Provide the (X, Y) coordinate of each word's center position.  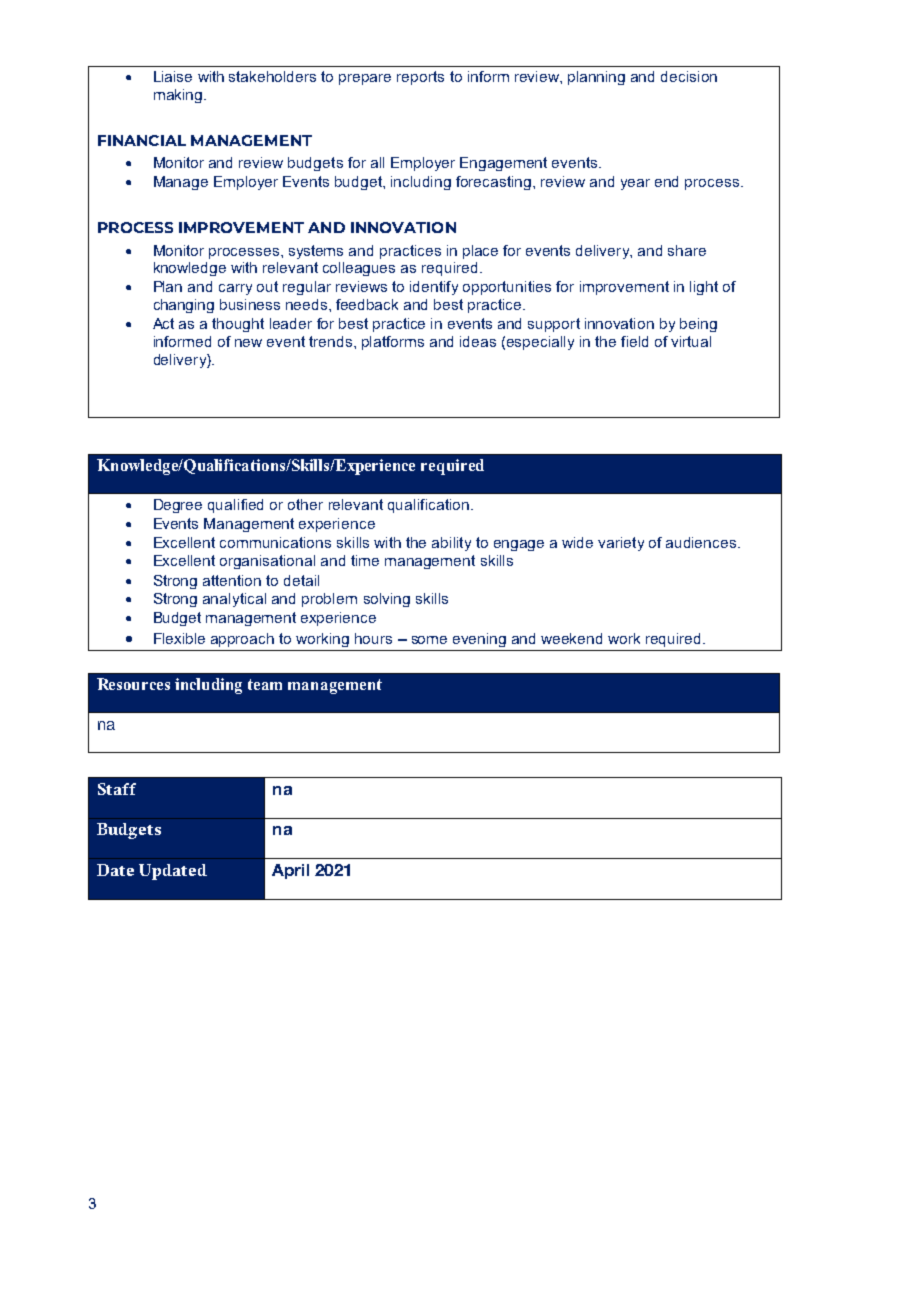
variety (621, 544)
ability (451, 544)
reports (420, 78)
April (290, 871)
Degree (178, 506)
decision (689, 76)
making (178, 96)
